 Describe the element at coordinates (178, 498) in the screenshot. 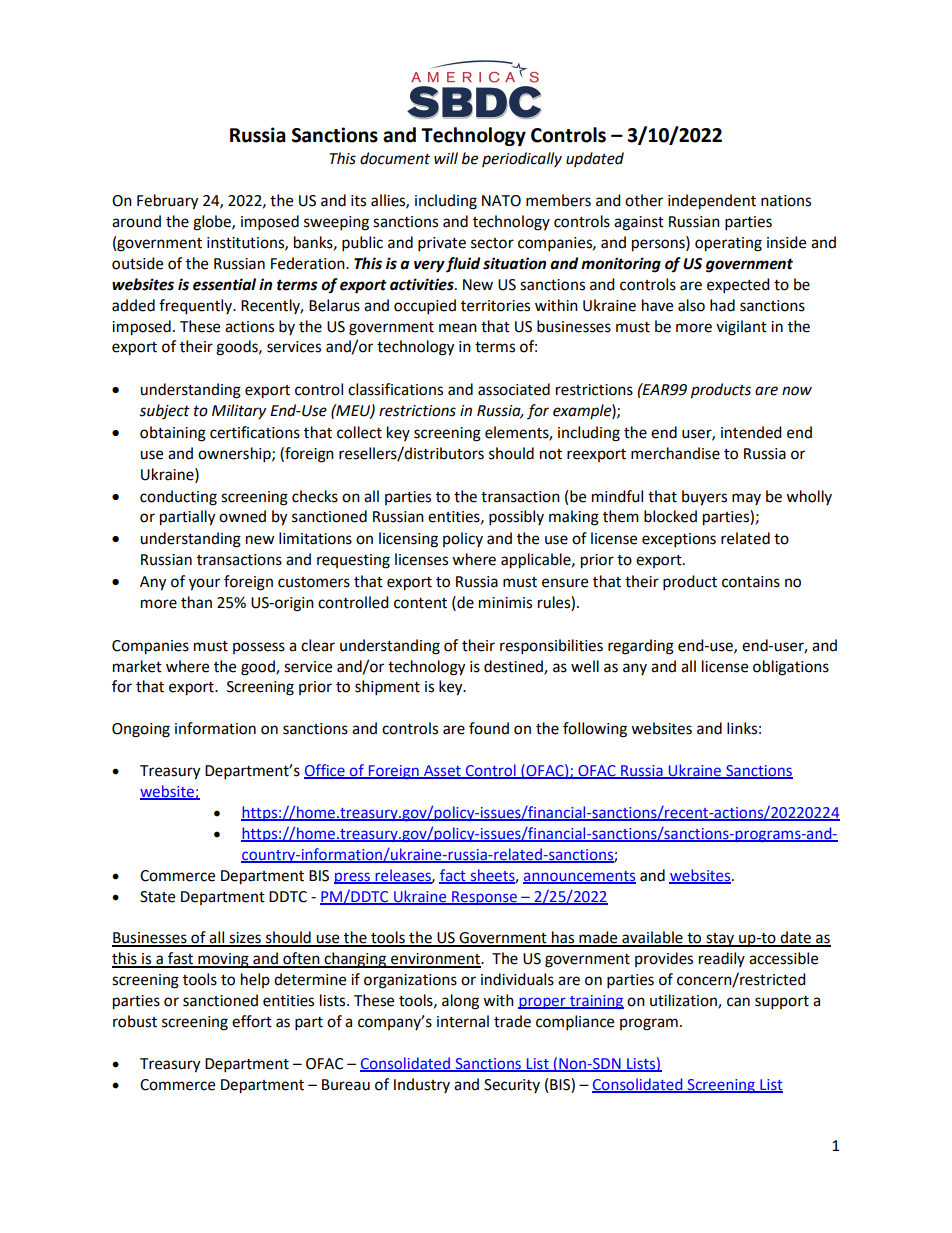

I see `conducting` at that location.
